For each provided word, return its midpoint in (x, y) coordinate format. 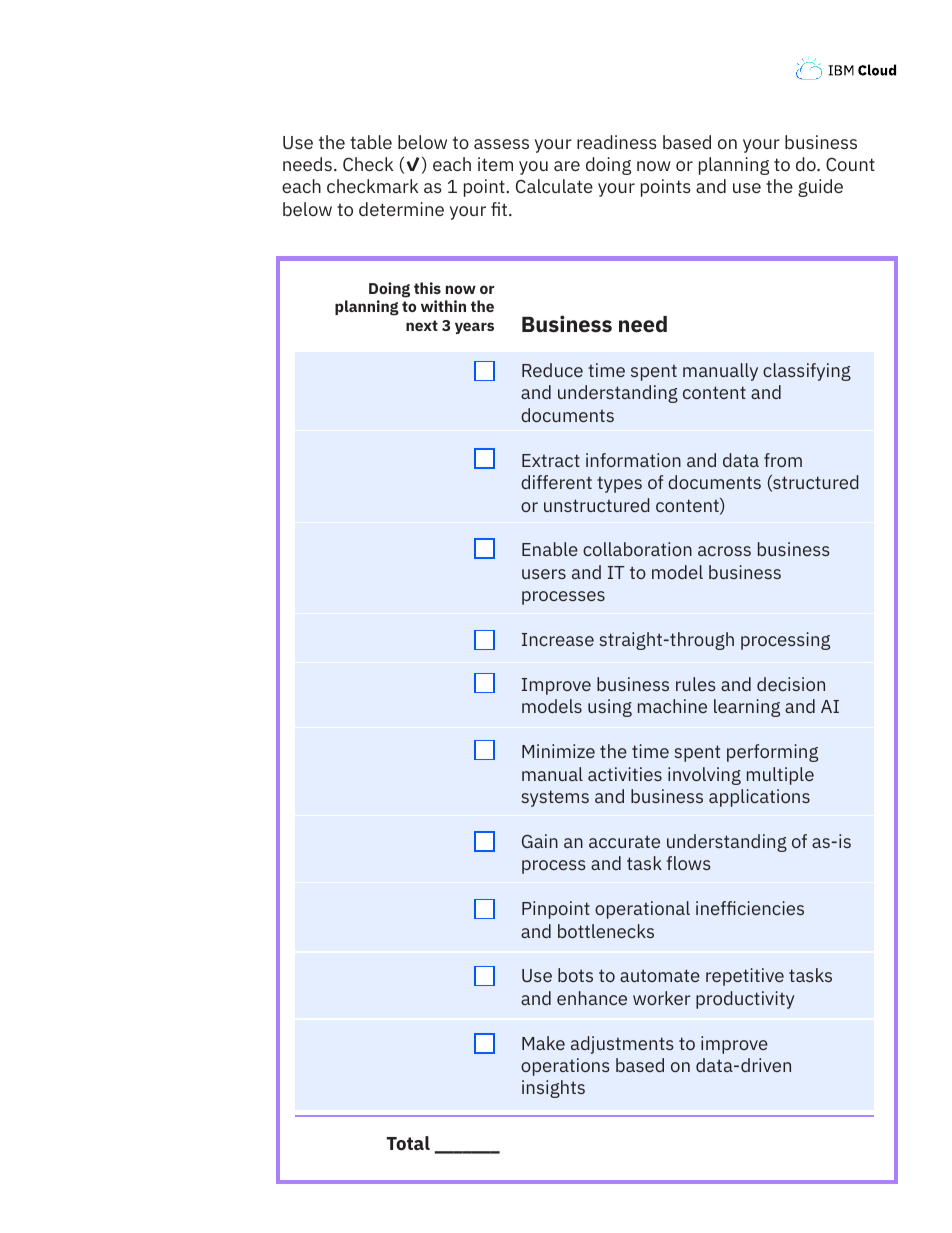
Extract (551, 460)
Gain (540, 841)
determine (401, 209)
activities (625, 774)
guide (820, 188)
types (619, 485)
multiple (780, 776)
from (783, 460)
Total (408, 1143)
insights (553, 1089)
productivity (745, 1000)
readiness (617, 142)
